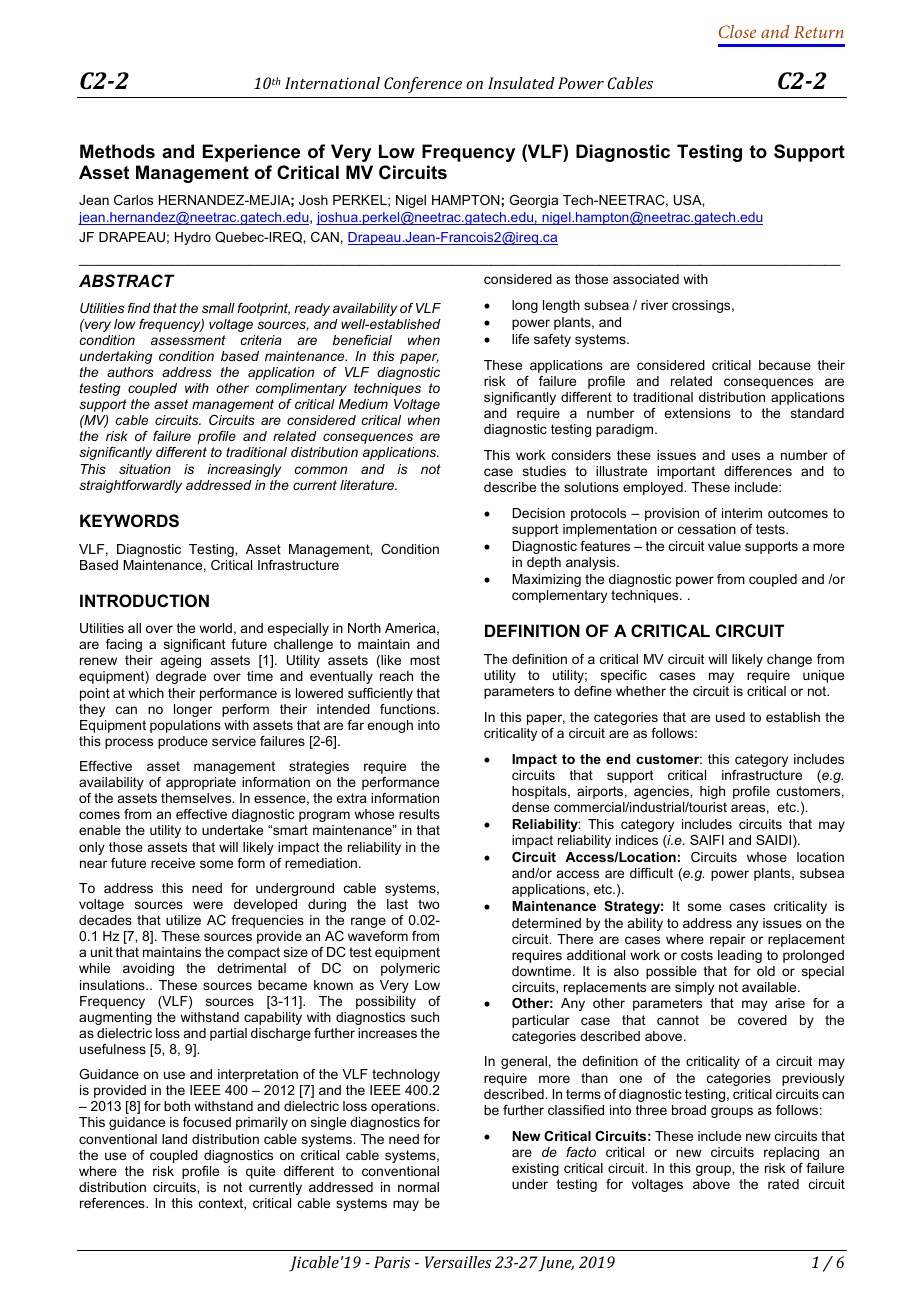  I want to click on ageing, so click(181, 661).
